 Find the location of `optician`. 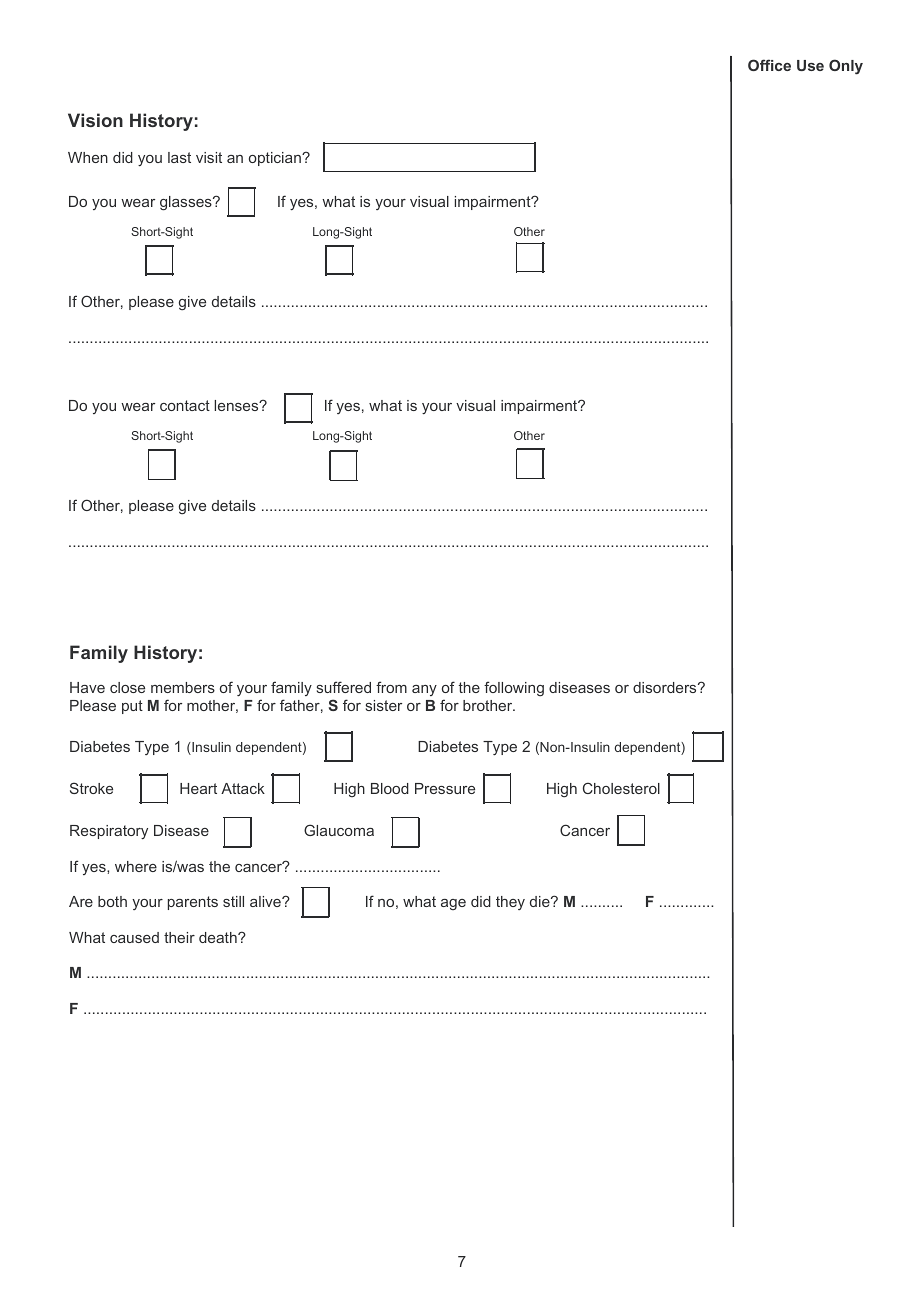

optician is located at coordinates (276, 159).
